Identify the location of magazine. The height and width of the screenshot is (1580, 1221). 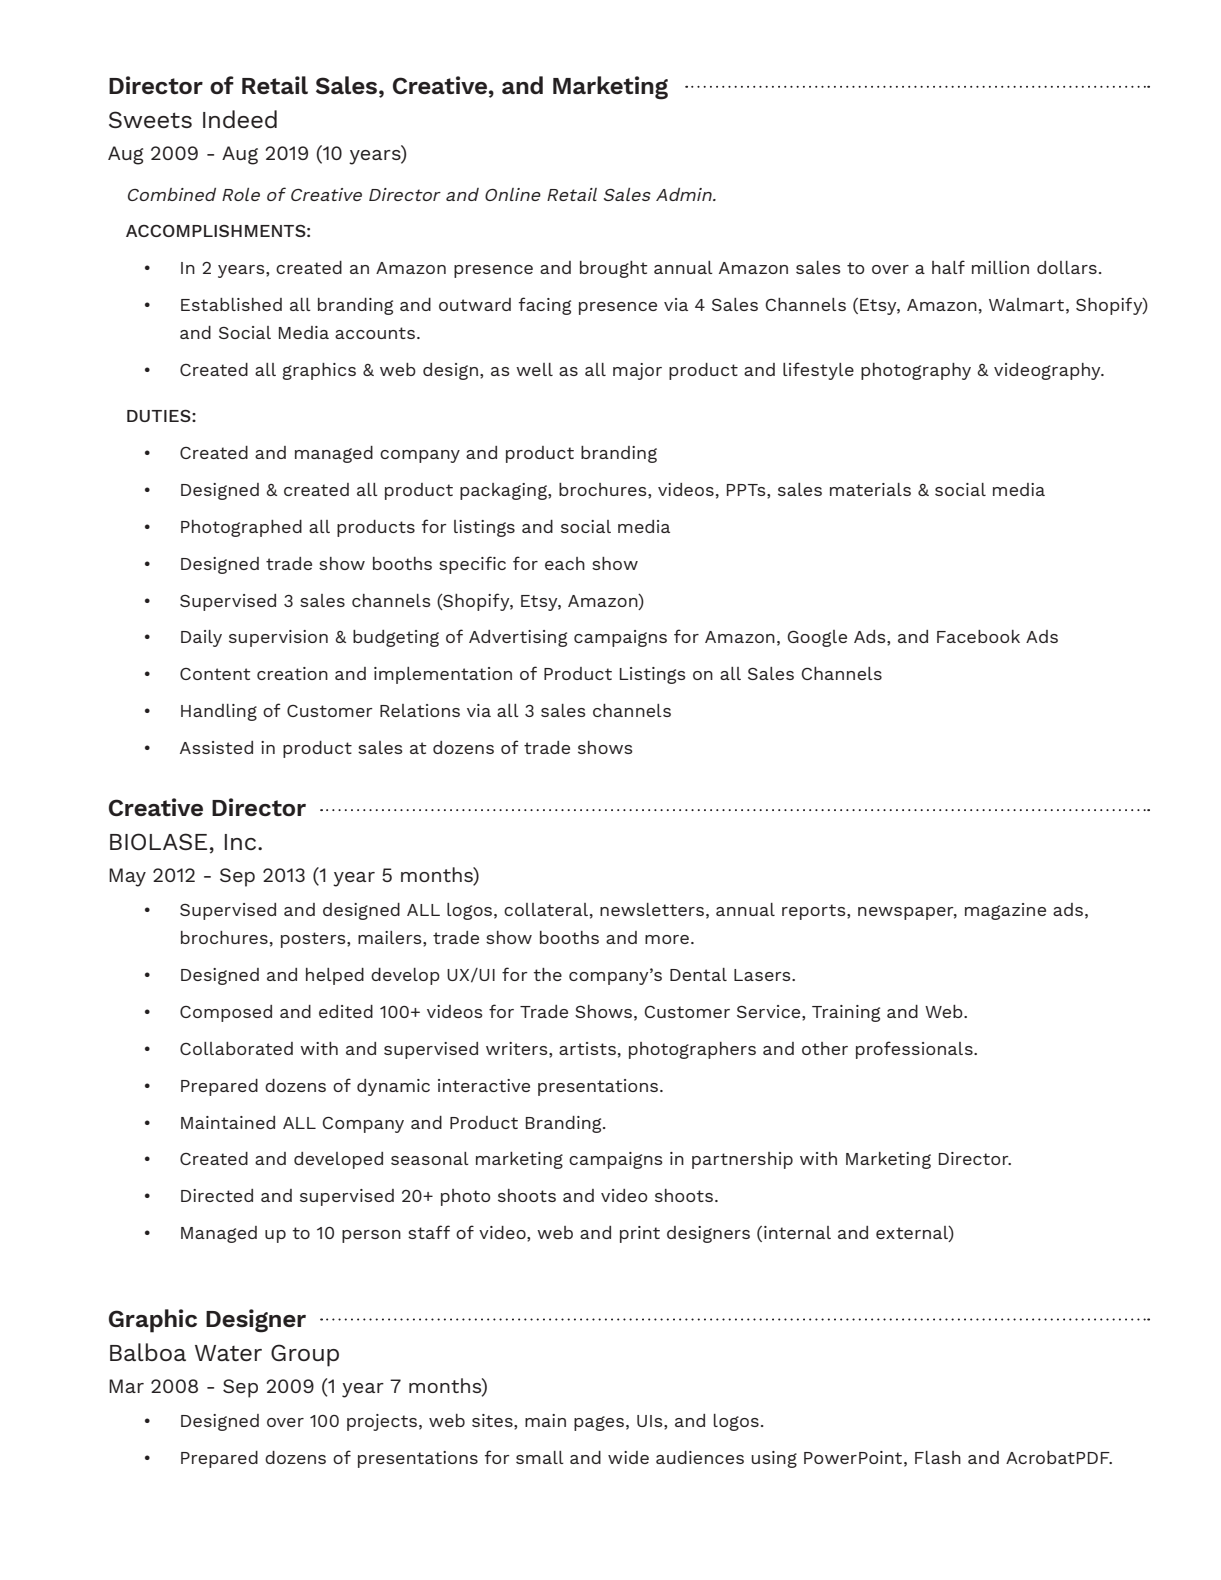
(1005, 911).
